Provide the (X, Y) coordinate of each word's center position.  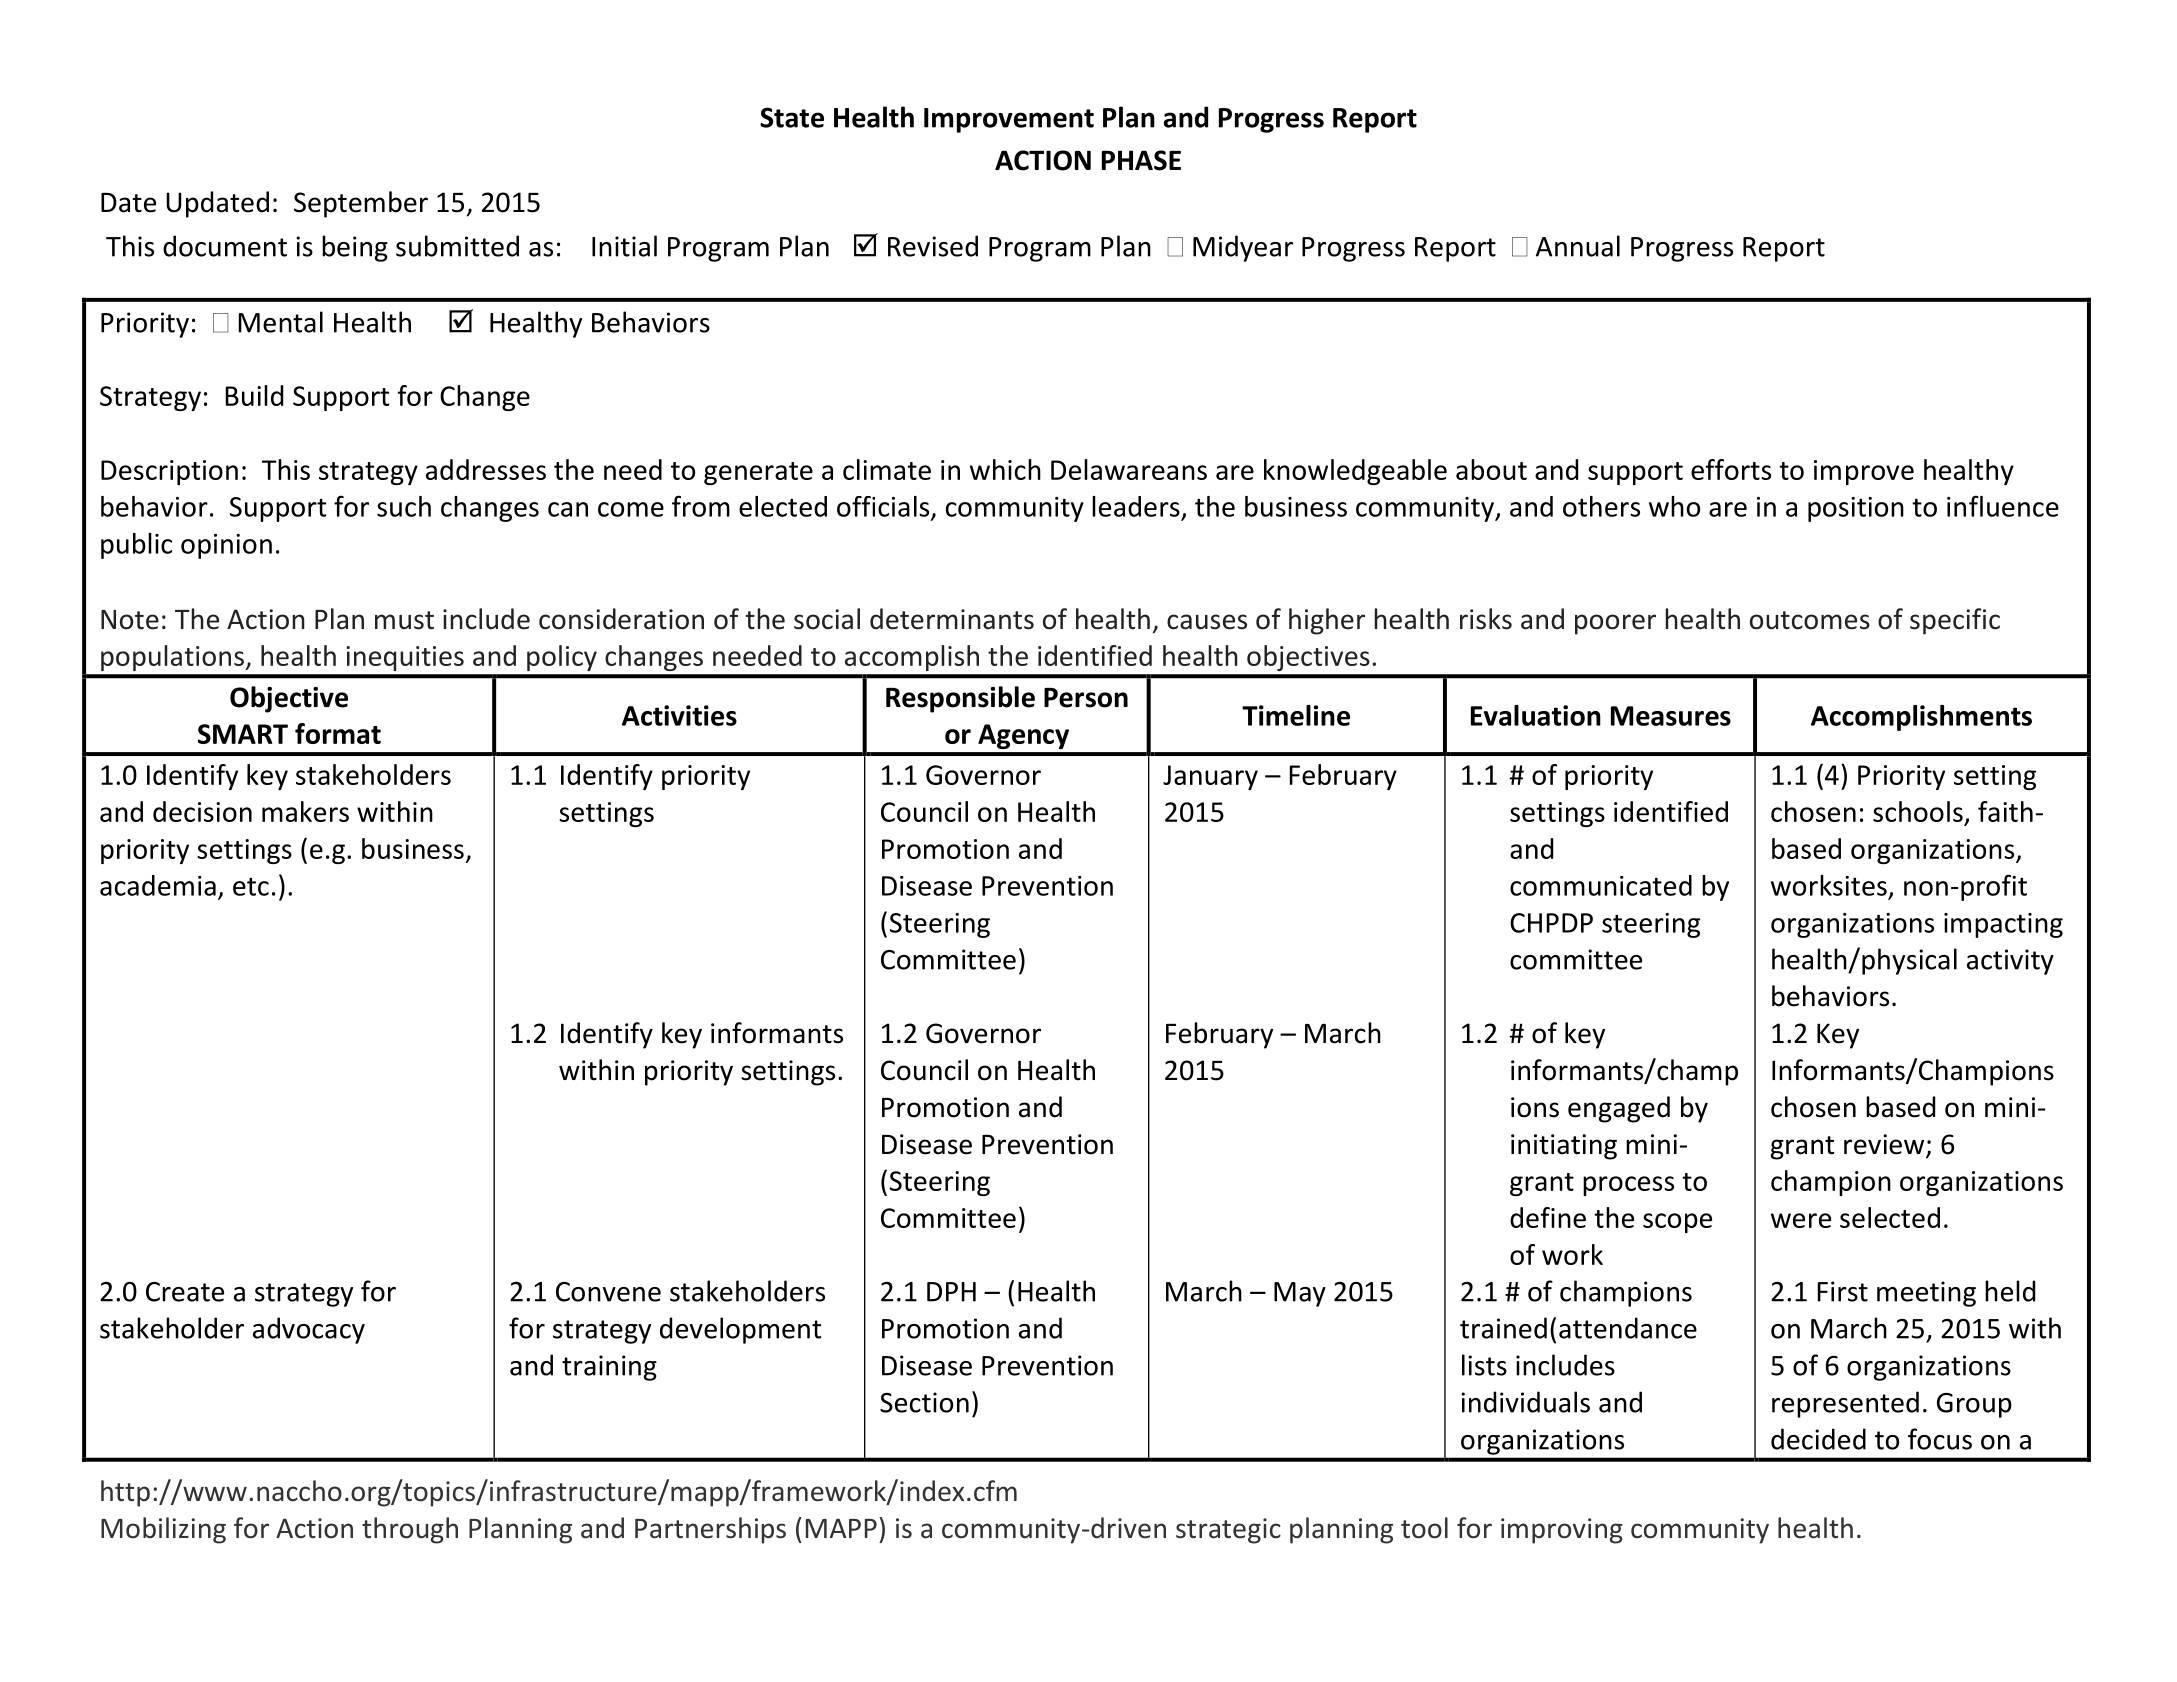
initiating (1564, 1147)
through (410, 1530)
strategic (1228, 1531)
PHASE (1141, 160)
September (361, 204)
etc (251, 886)
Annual (1578, 246)
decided (1818, 1439)
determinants (952, 619)
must (404, 620)
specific (1955, 621)
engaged (1619, 1109)
